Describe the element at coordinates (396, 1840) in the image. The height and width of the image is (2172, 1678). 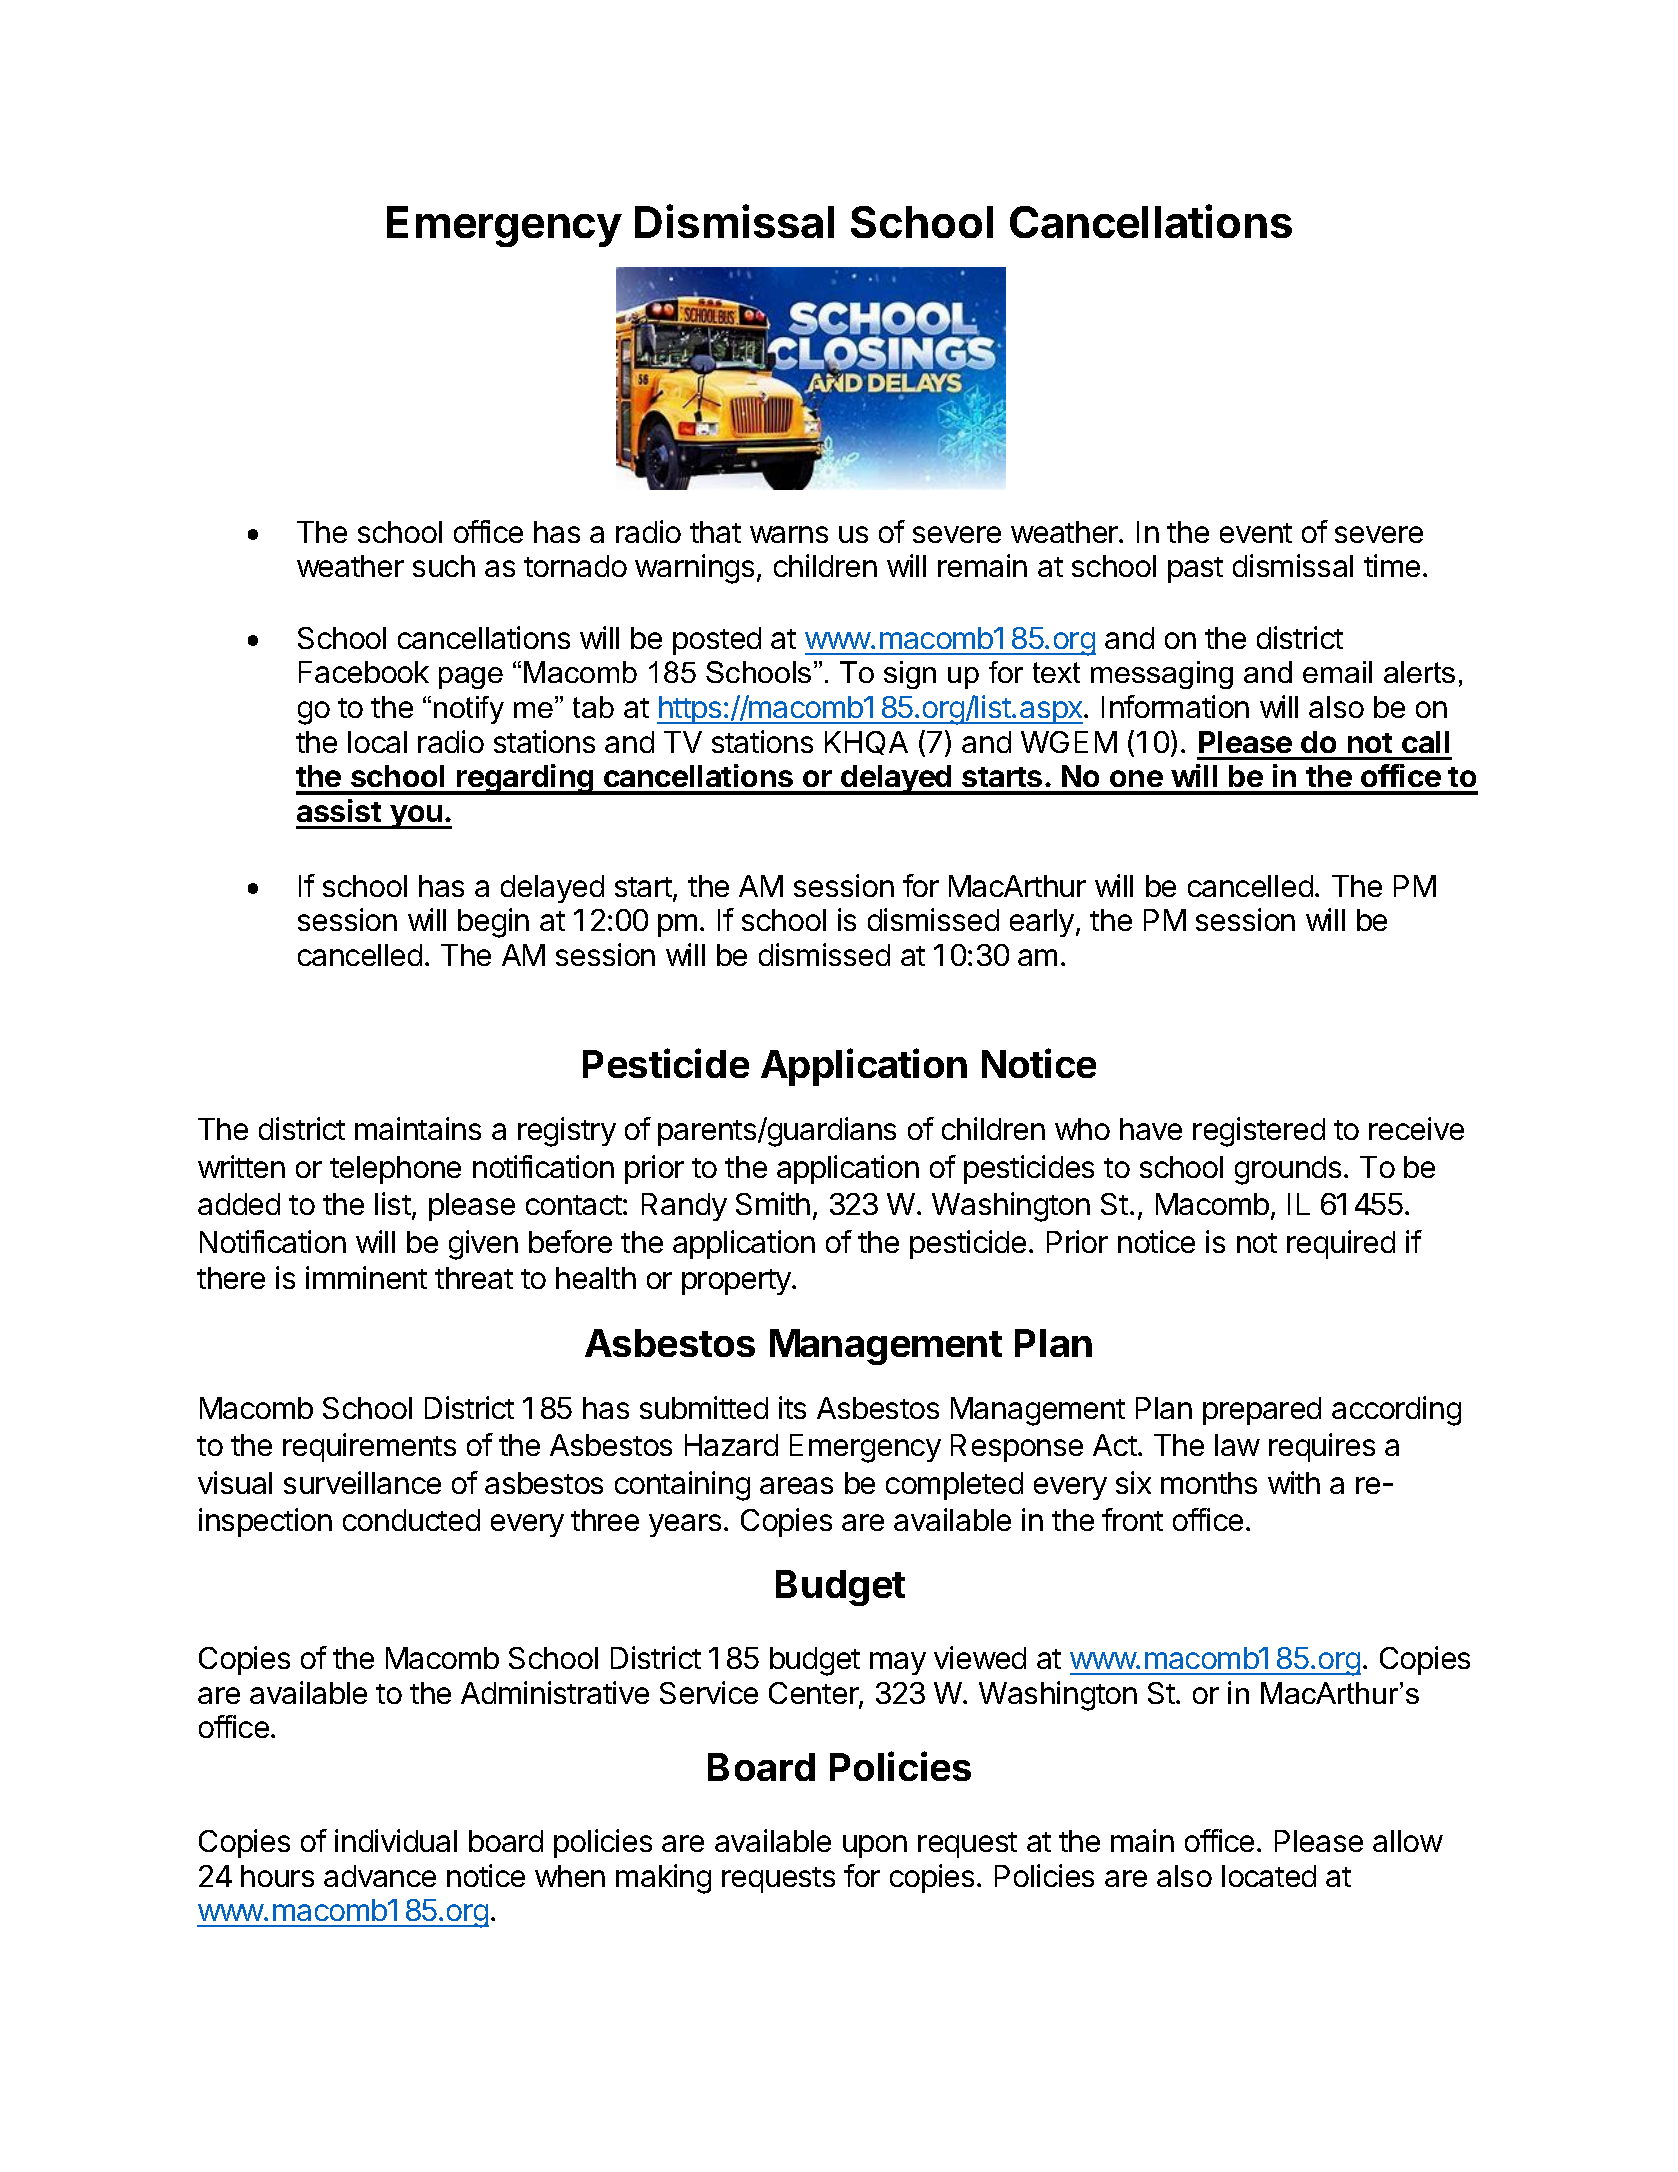
I see `individual` at that location.
